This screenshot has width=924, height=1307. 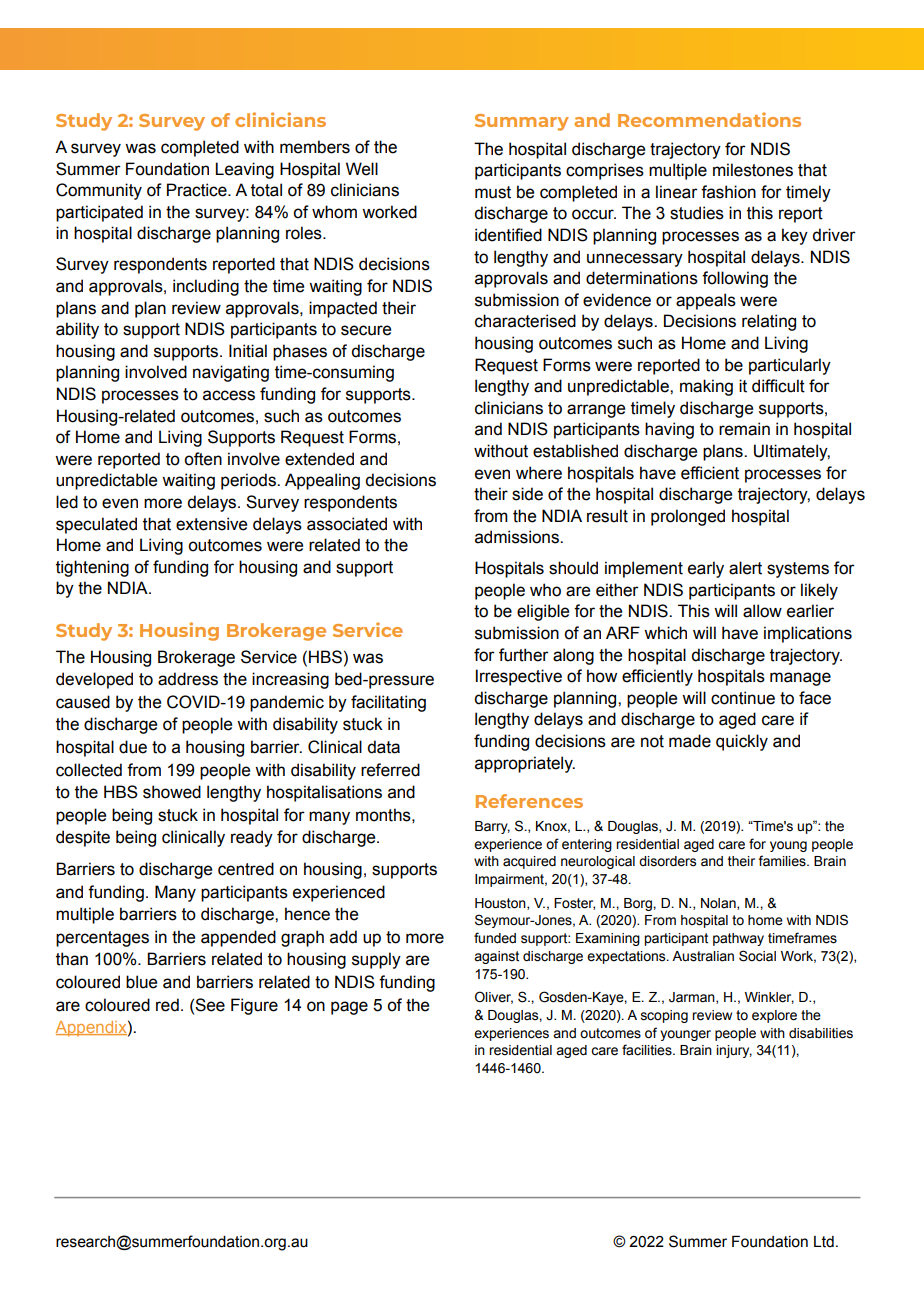 I want to click on Practice, so click(x=198, y=190).
